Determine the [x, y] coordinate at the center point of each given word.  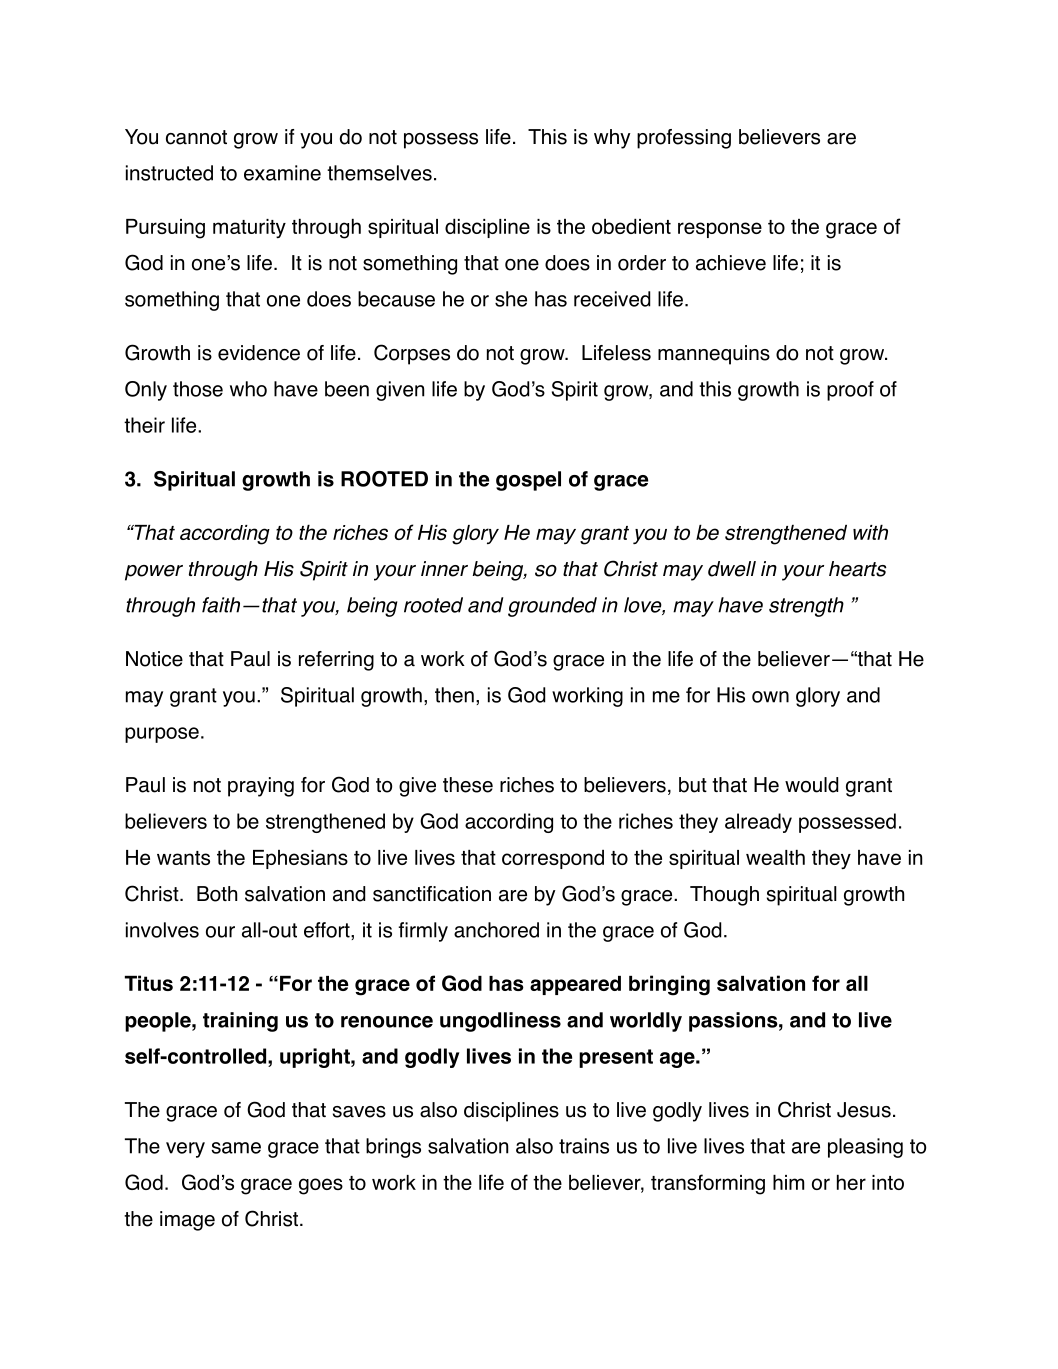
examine [282, 173]
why [612, 139]
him [788, 1182]
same [236, 1148]
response [720, 230]
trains [584, 1146]
